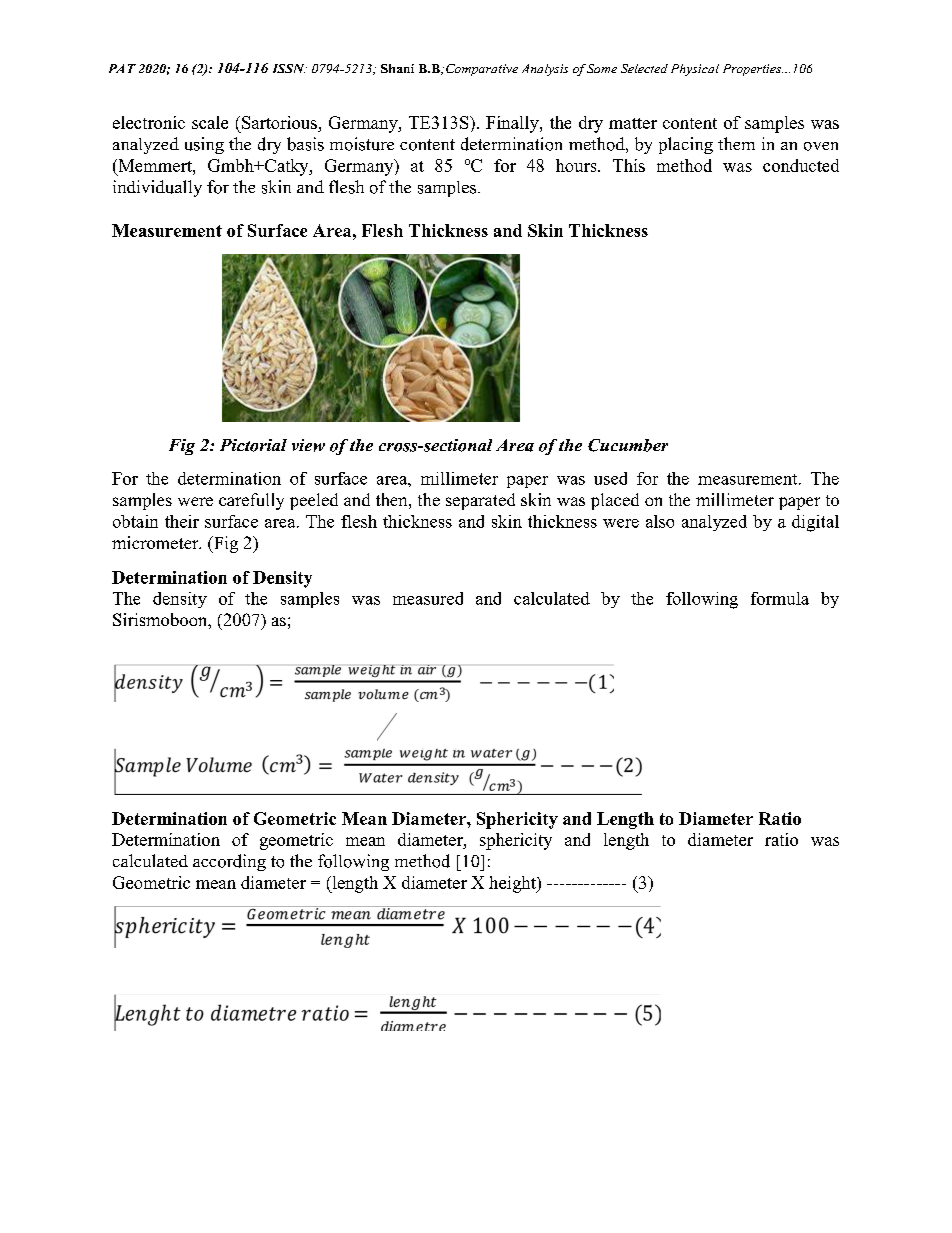  I want to click on height, so click(513, 884).
